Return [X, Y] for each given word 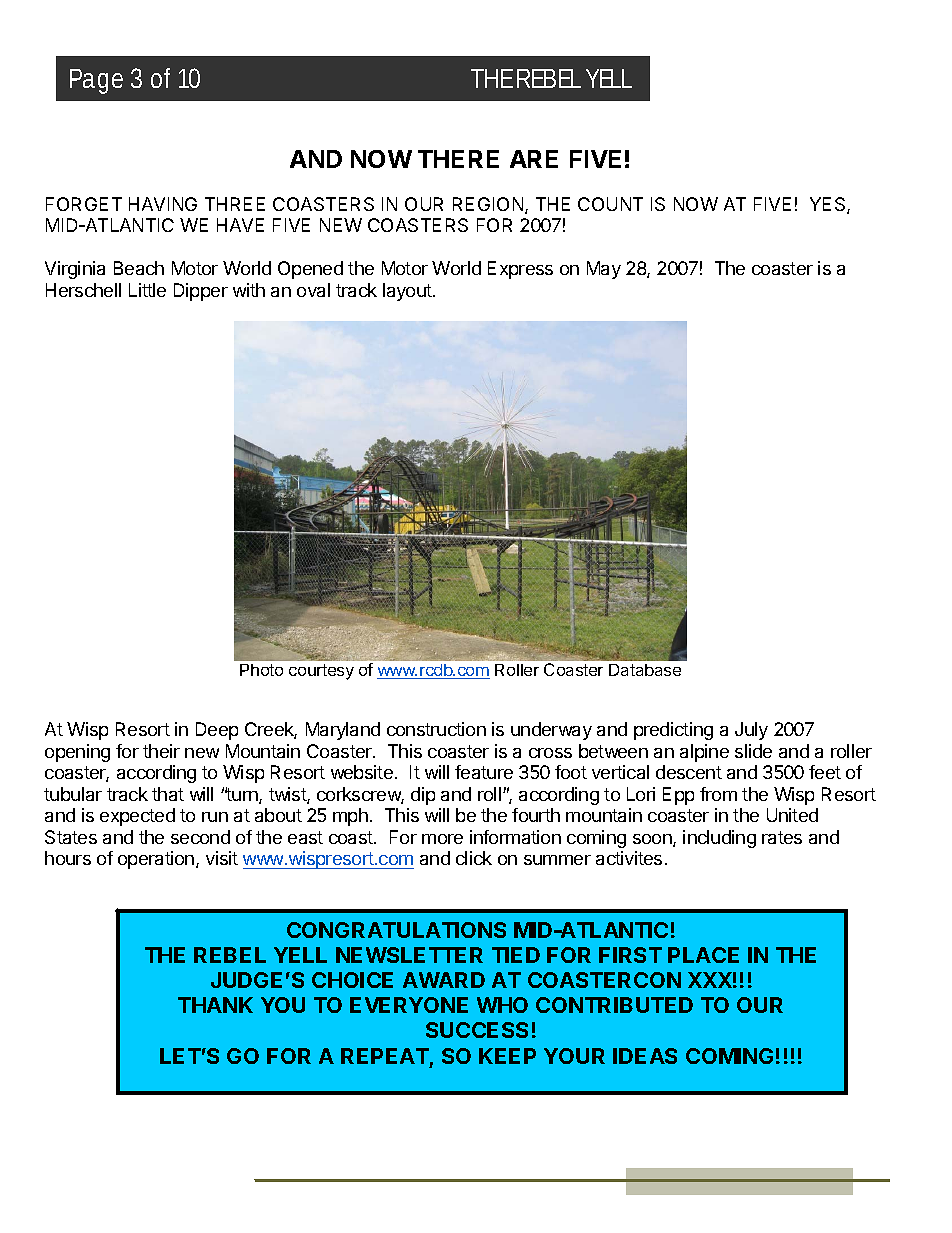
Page [96, 81]
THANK [215, 1005]
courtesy [321, 672]
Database [645, 670]
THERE [458, 159]
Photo [261, 670]
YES [829, 205]
